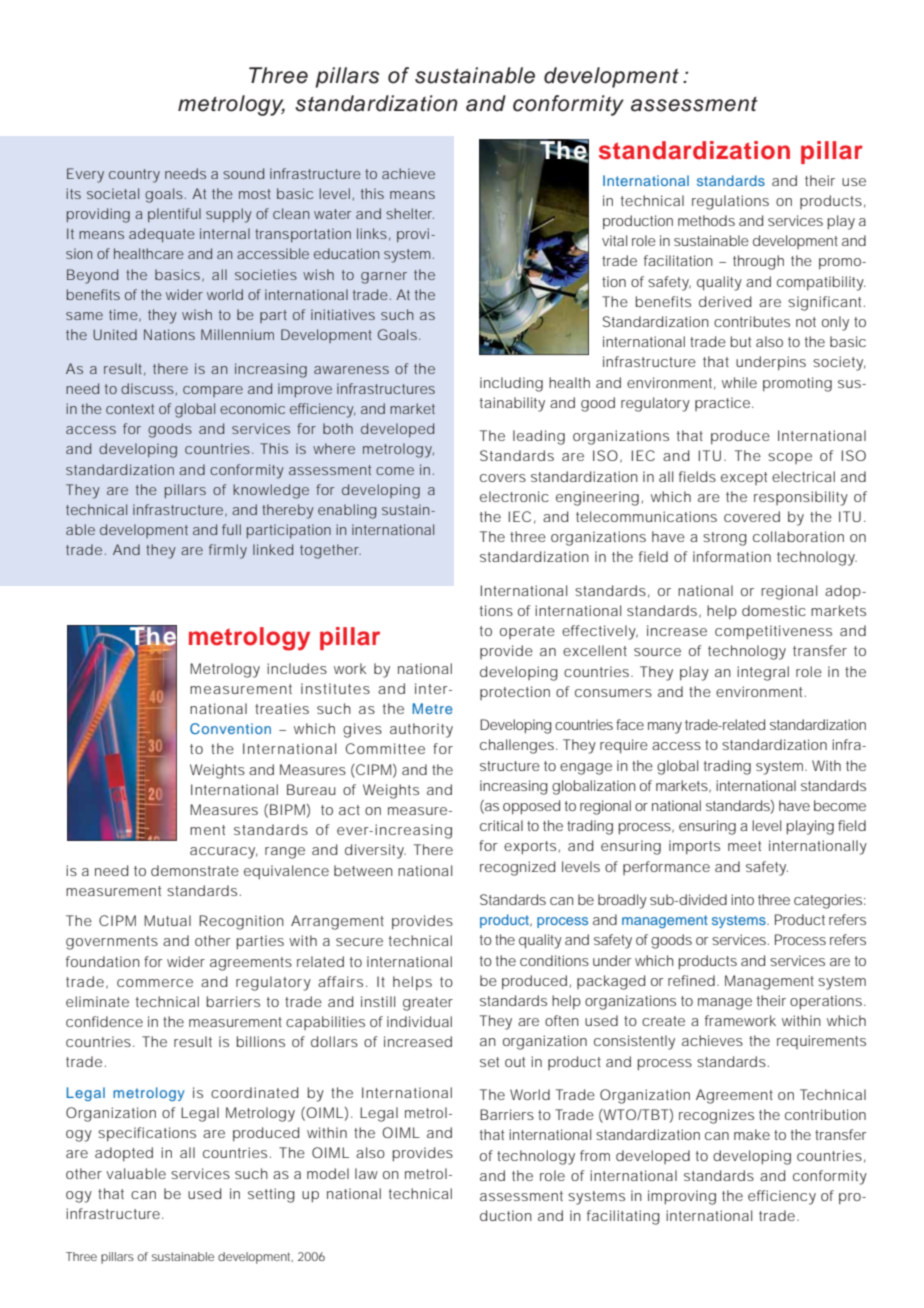  I want to click on integral, so click(763, 673).
